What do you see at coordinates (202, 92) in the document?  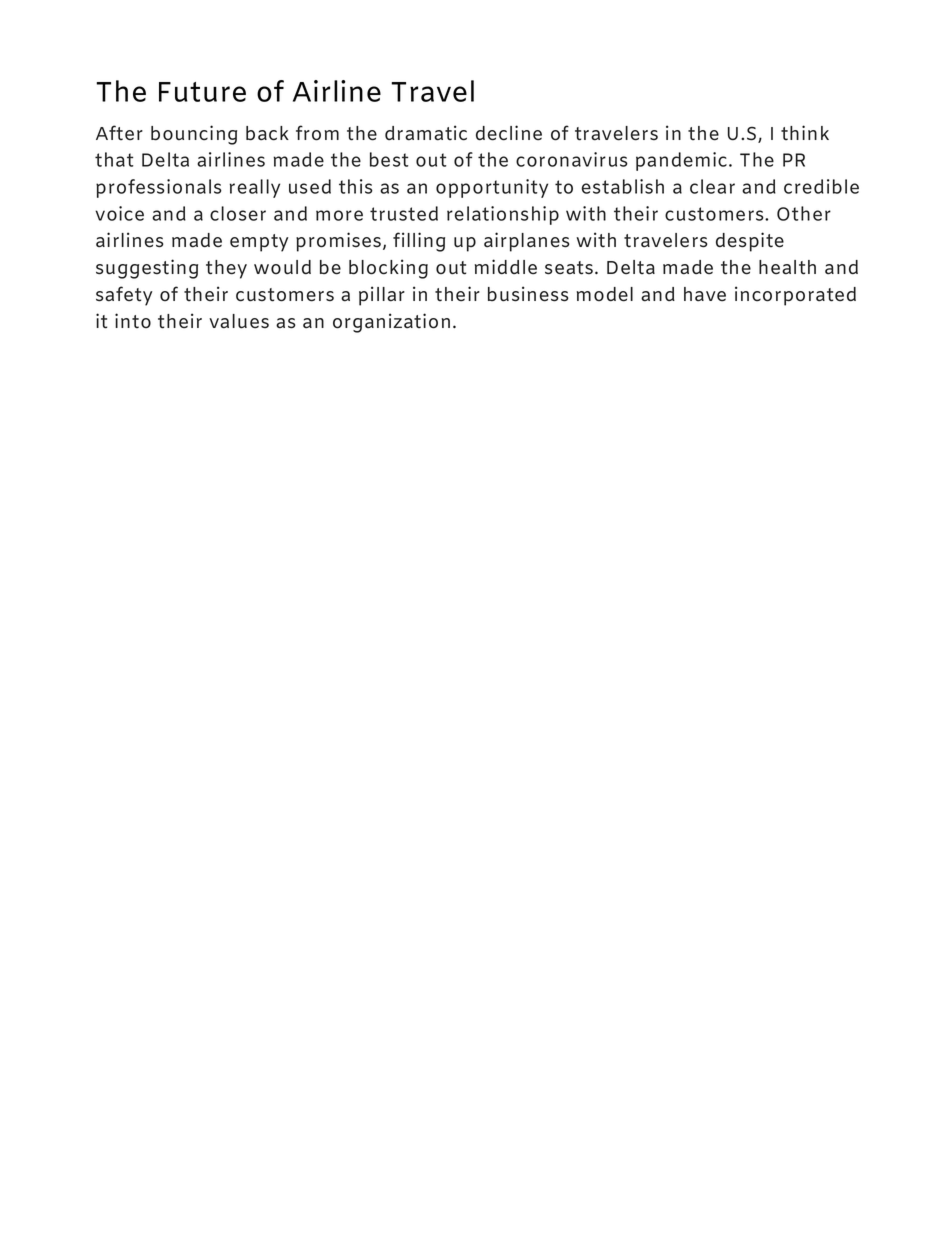 I see `Future` at bounding box center [202, 92].
